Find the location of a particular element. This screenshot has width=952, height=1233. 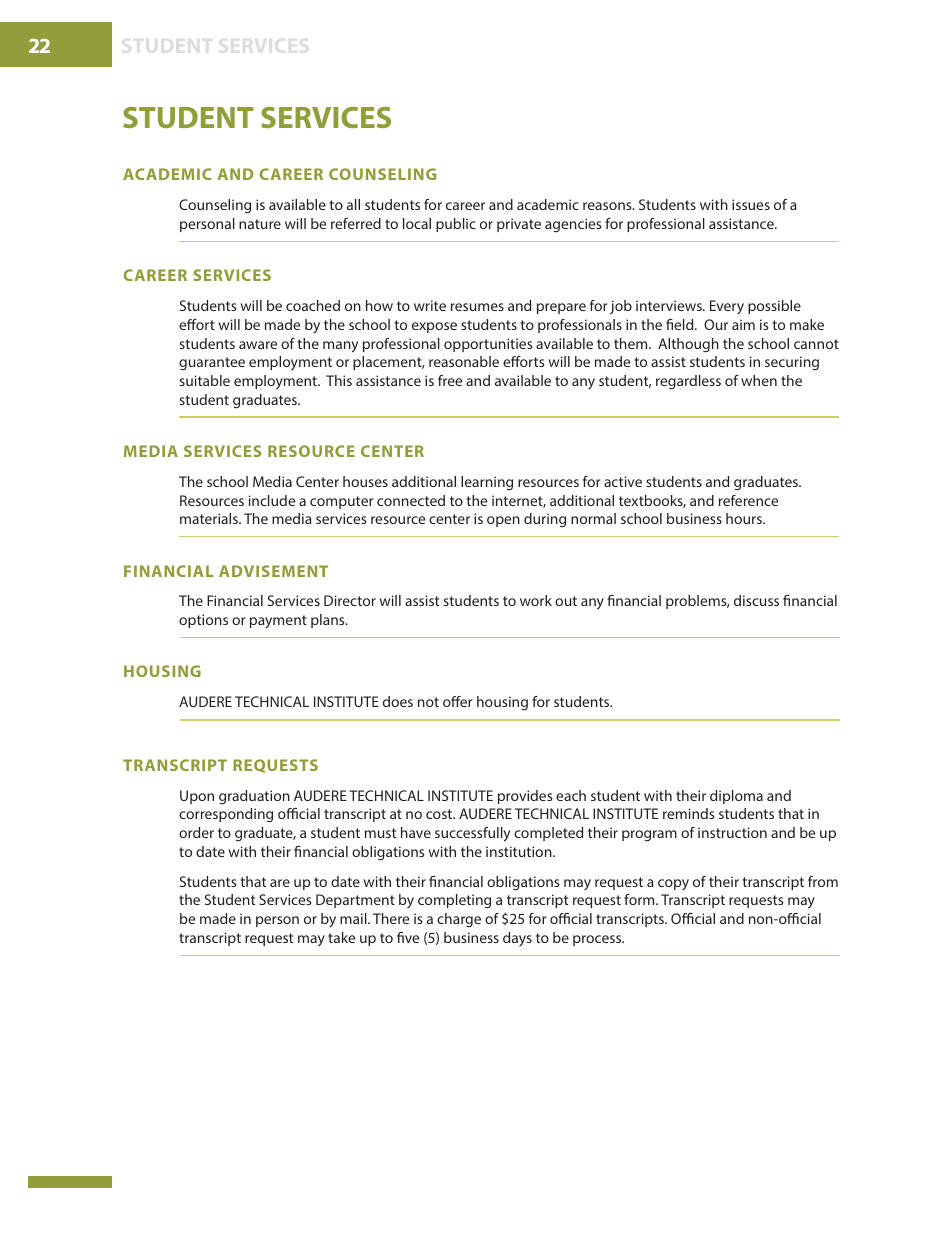

discuss is located at coordinates (756, 600).
